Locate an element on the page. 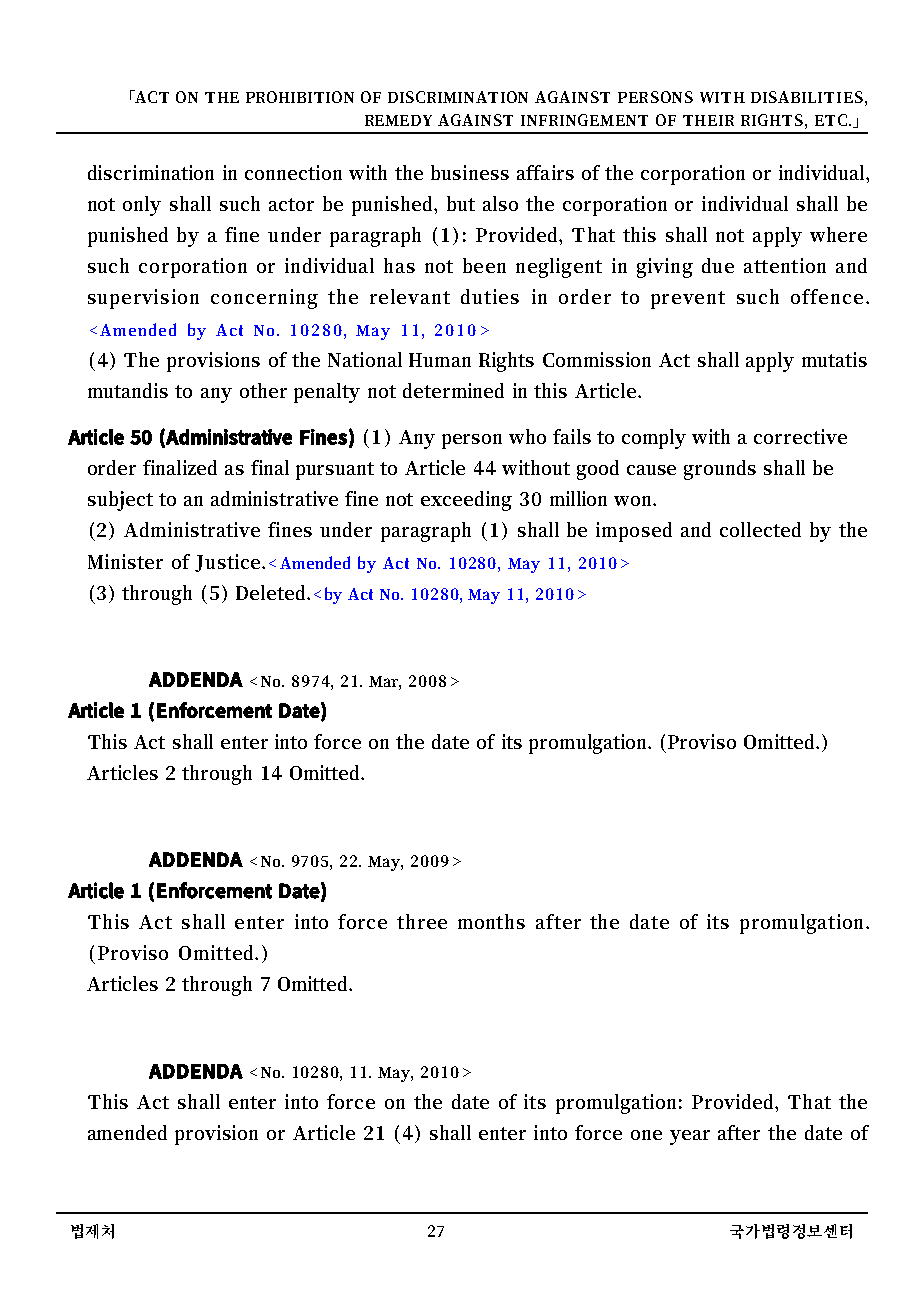 The height and width of the page is (1308, 924). months is located at coordinates (491, 921).
